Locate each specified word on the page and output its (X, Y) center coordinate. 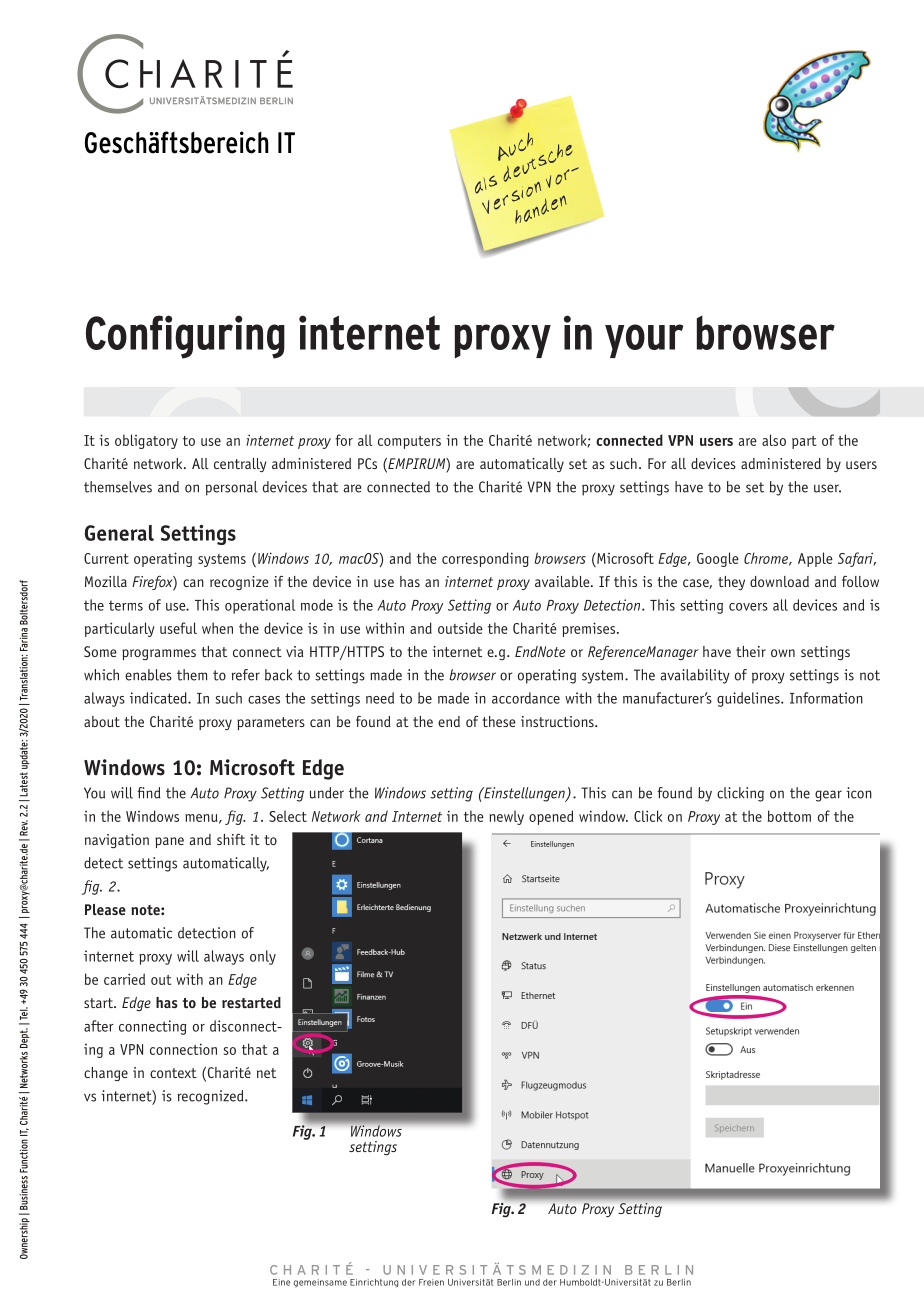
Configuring (185, 337)
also (774, 440)
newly (506, 817)
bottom (789, 816)
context (173, 1073)
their (751, 651)
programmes (159, 654)
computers (409, 442)
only (263, 957)
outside (460, 628)
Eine (281, 1282)
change (106, 1074)
